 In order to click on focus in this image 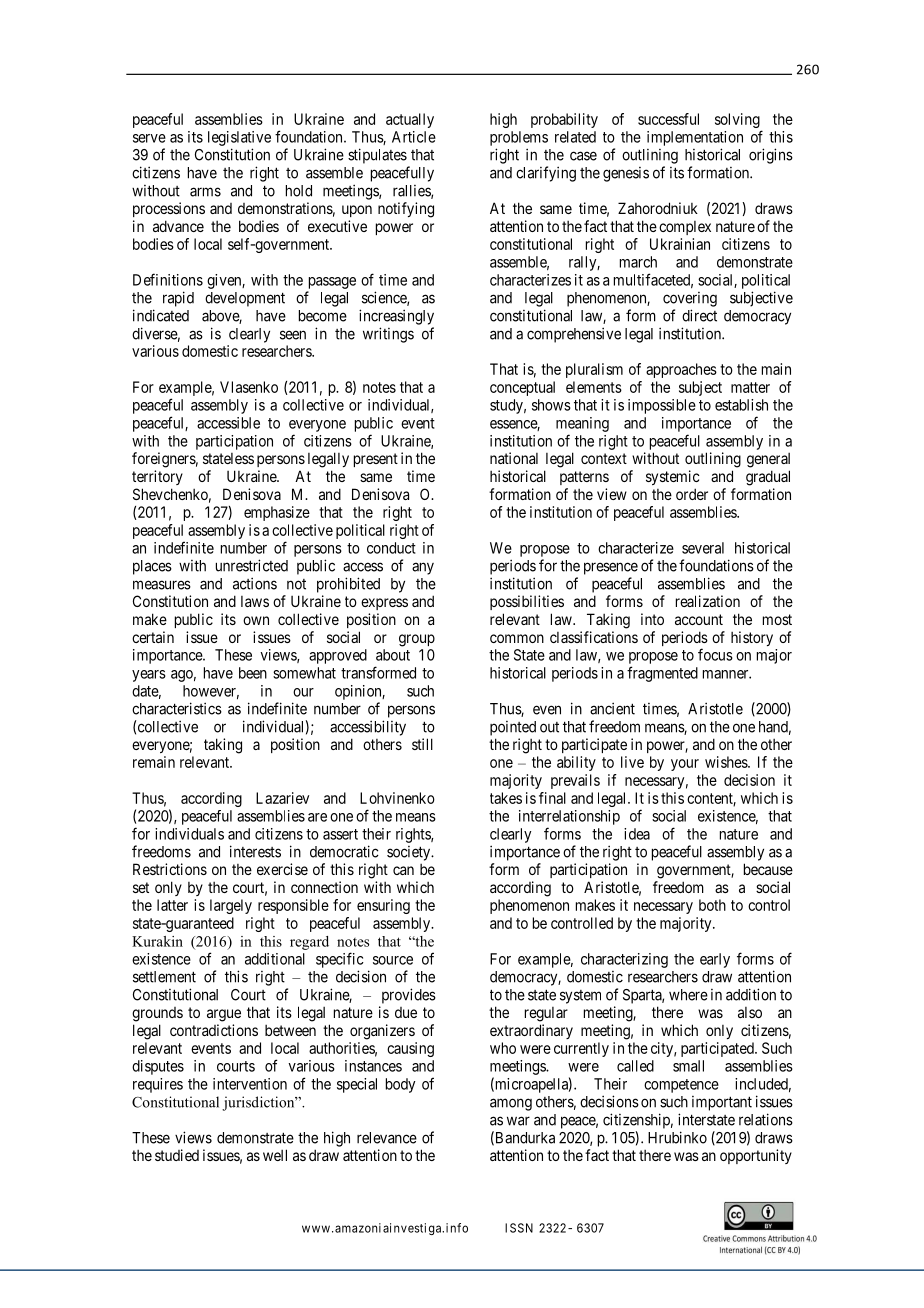, I will do `click(715, 654)`.
